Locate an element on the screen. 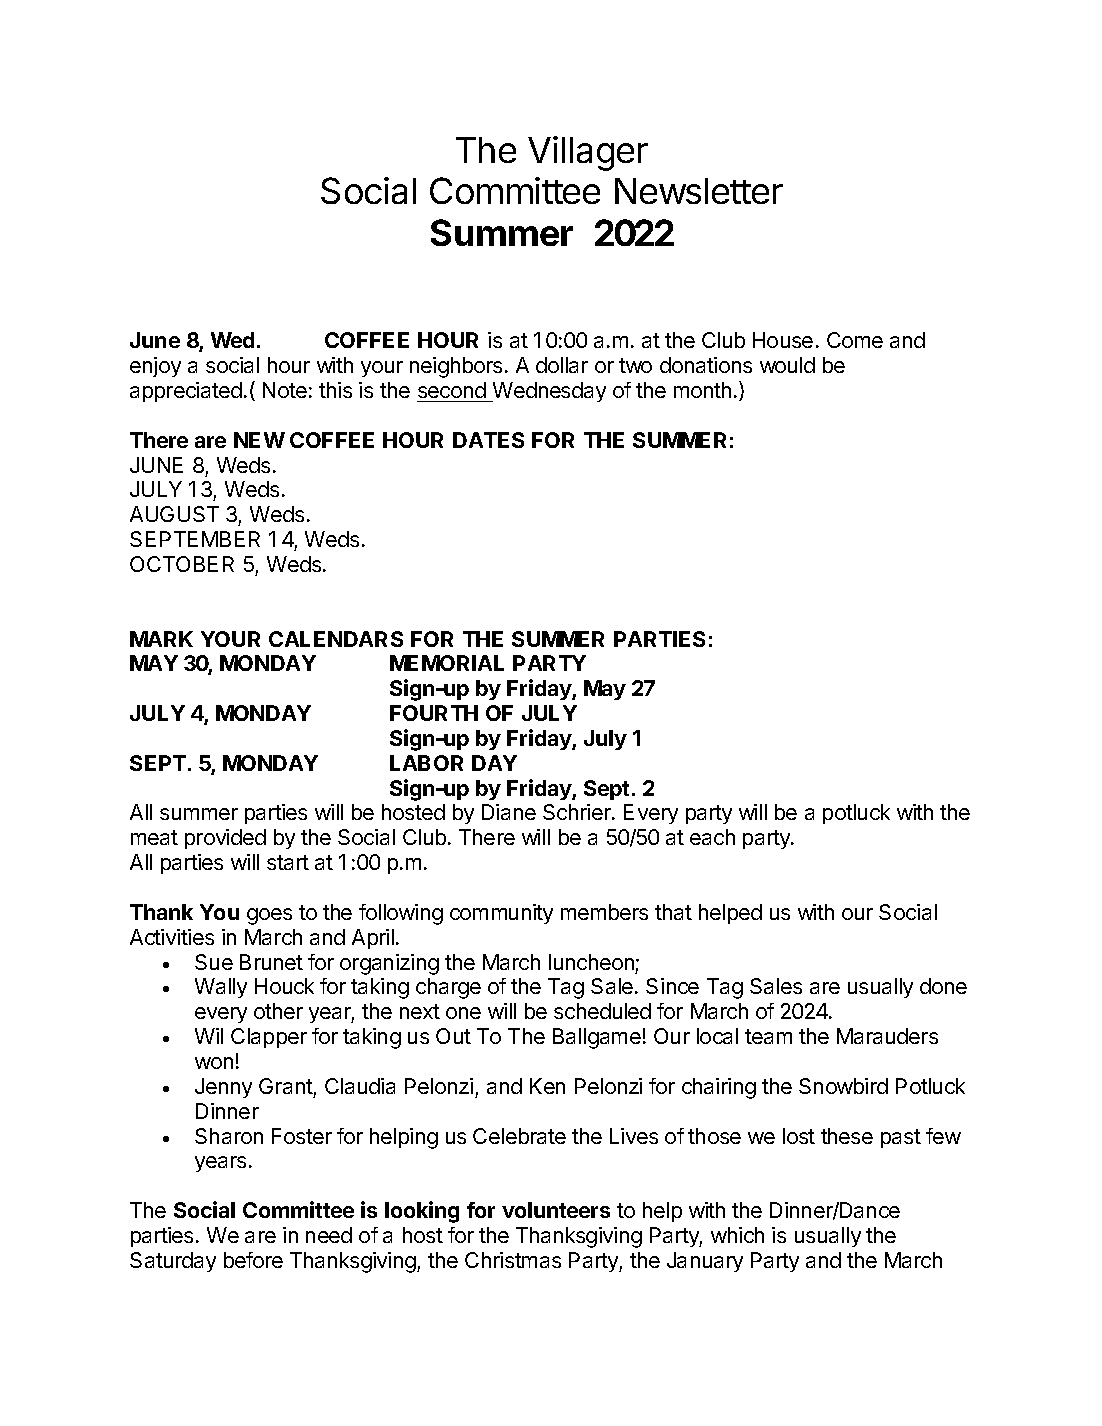  Newsletter is located at coordinates (699, 191).
